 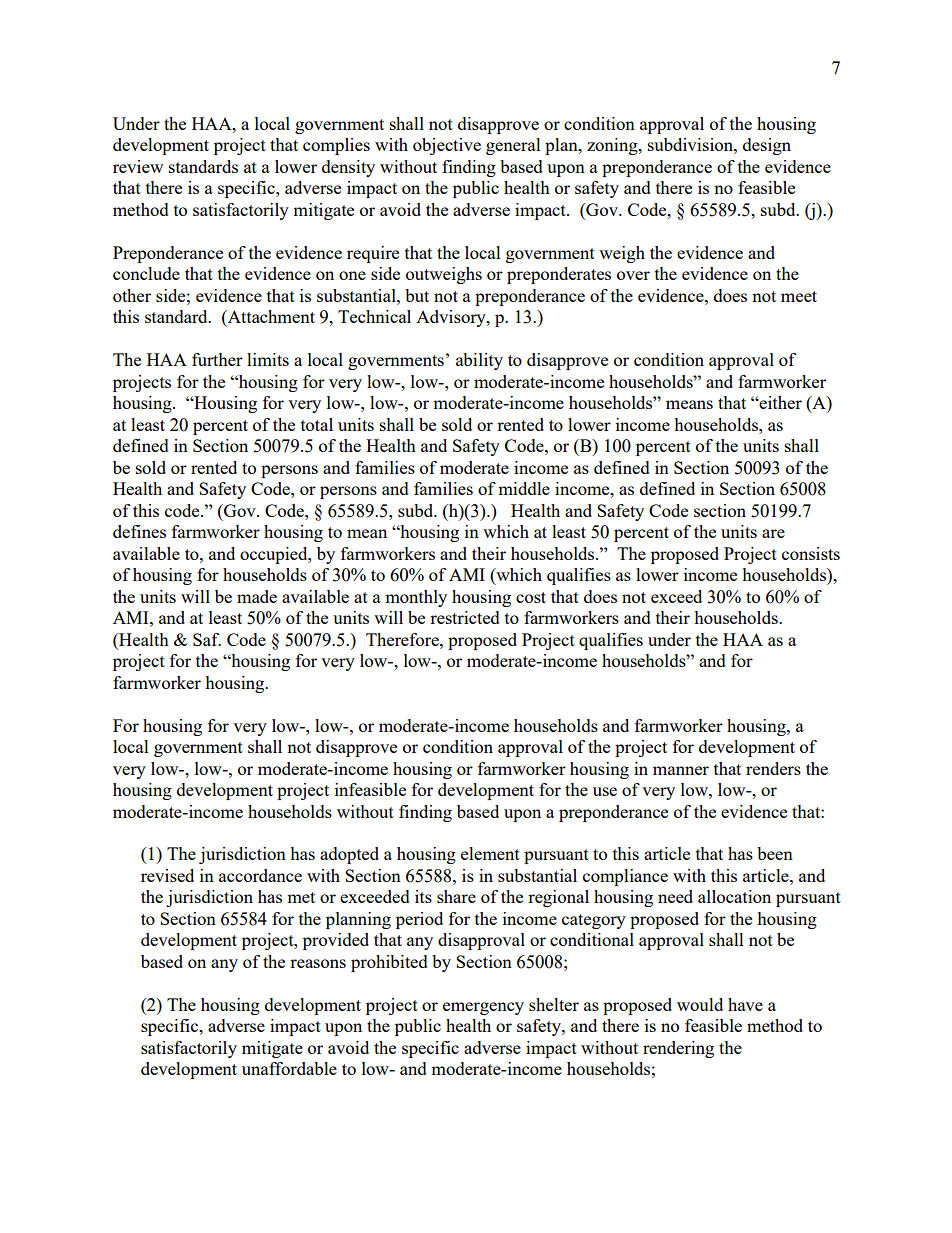 What do you see at coordinates (799, 296) in the image?
I see `meet` at bounding box center [799, 296].
